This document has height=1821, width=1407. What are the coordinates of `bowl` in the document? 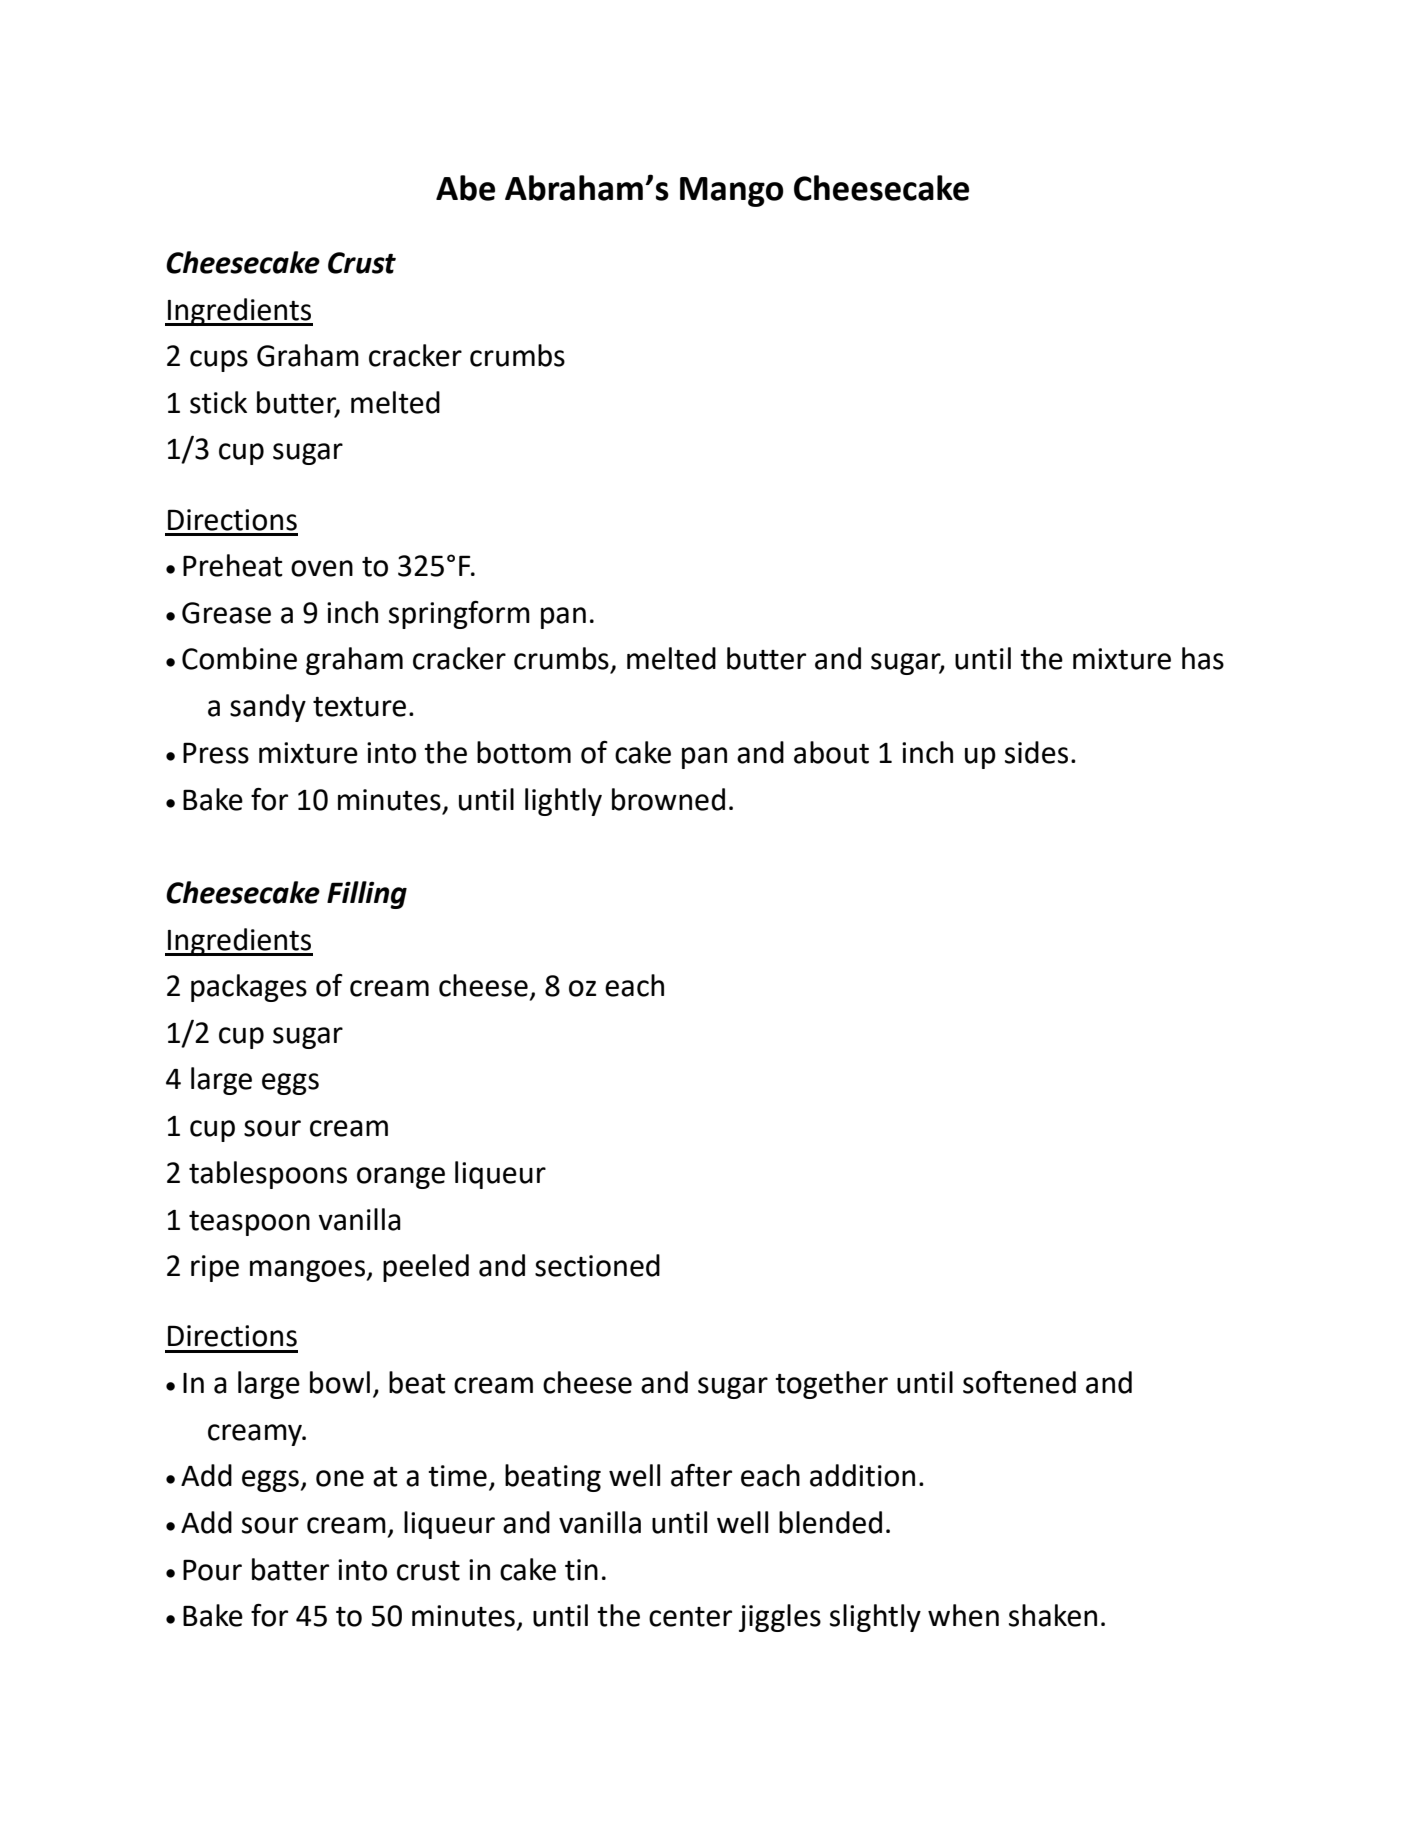 It's located at (340, 1382).
